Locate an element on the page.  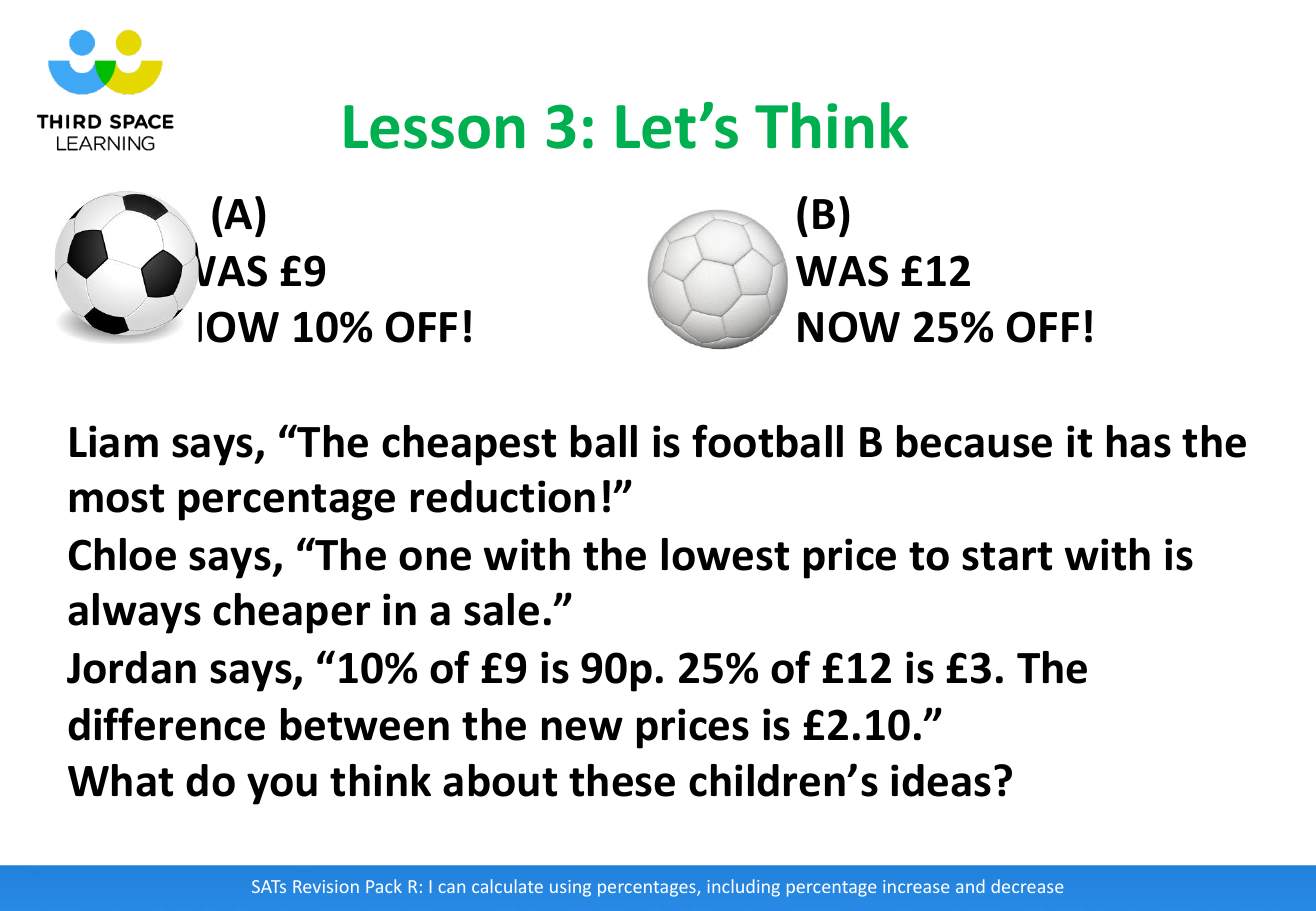
has is located at coordinates (1139, 441).
